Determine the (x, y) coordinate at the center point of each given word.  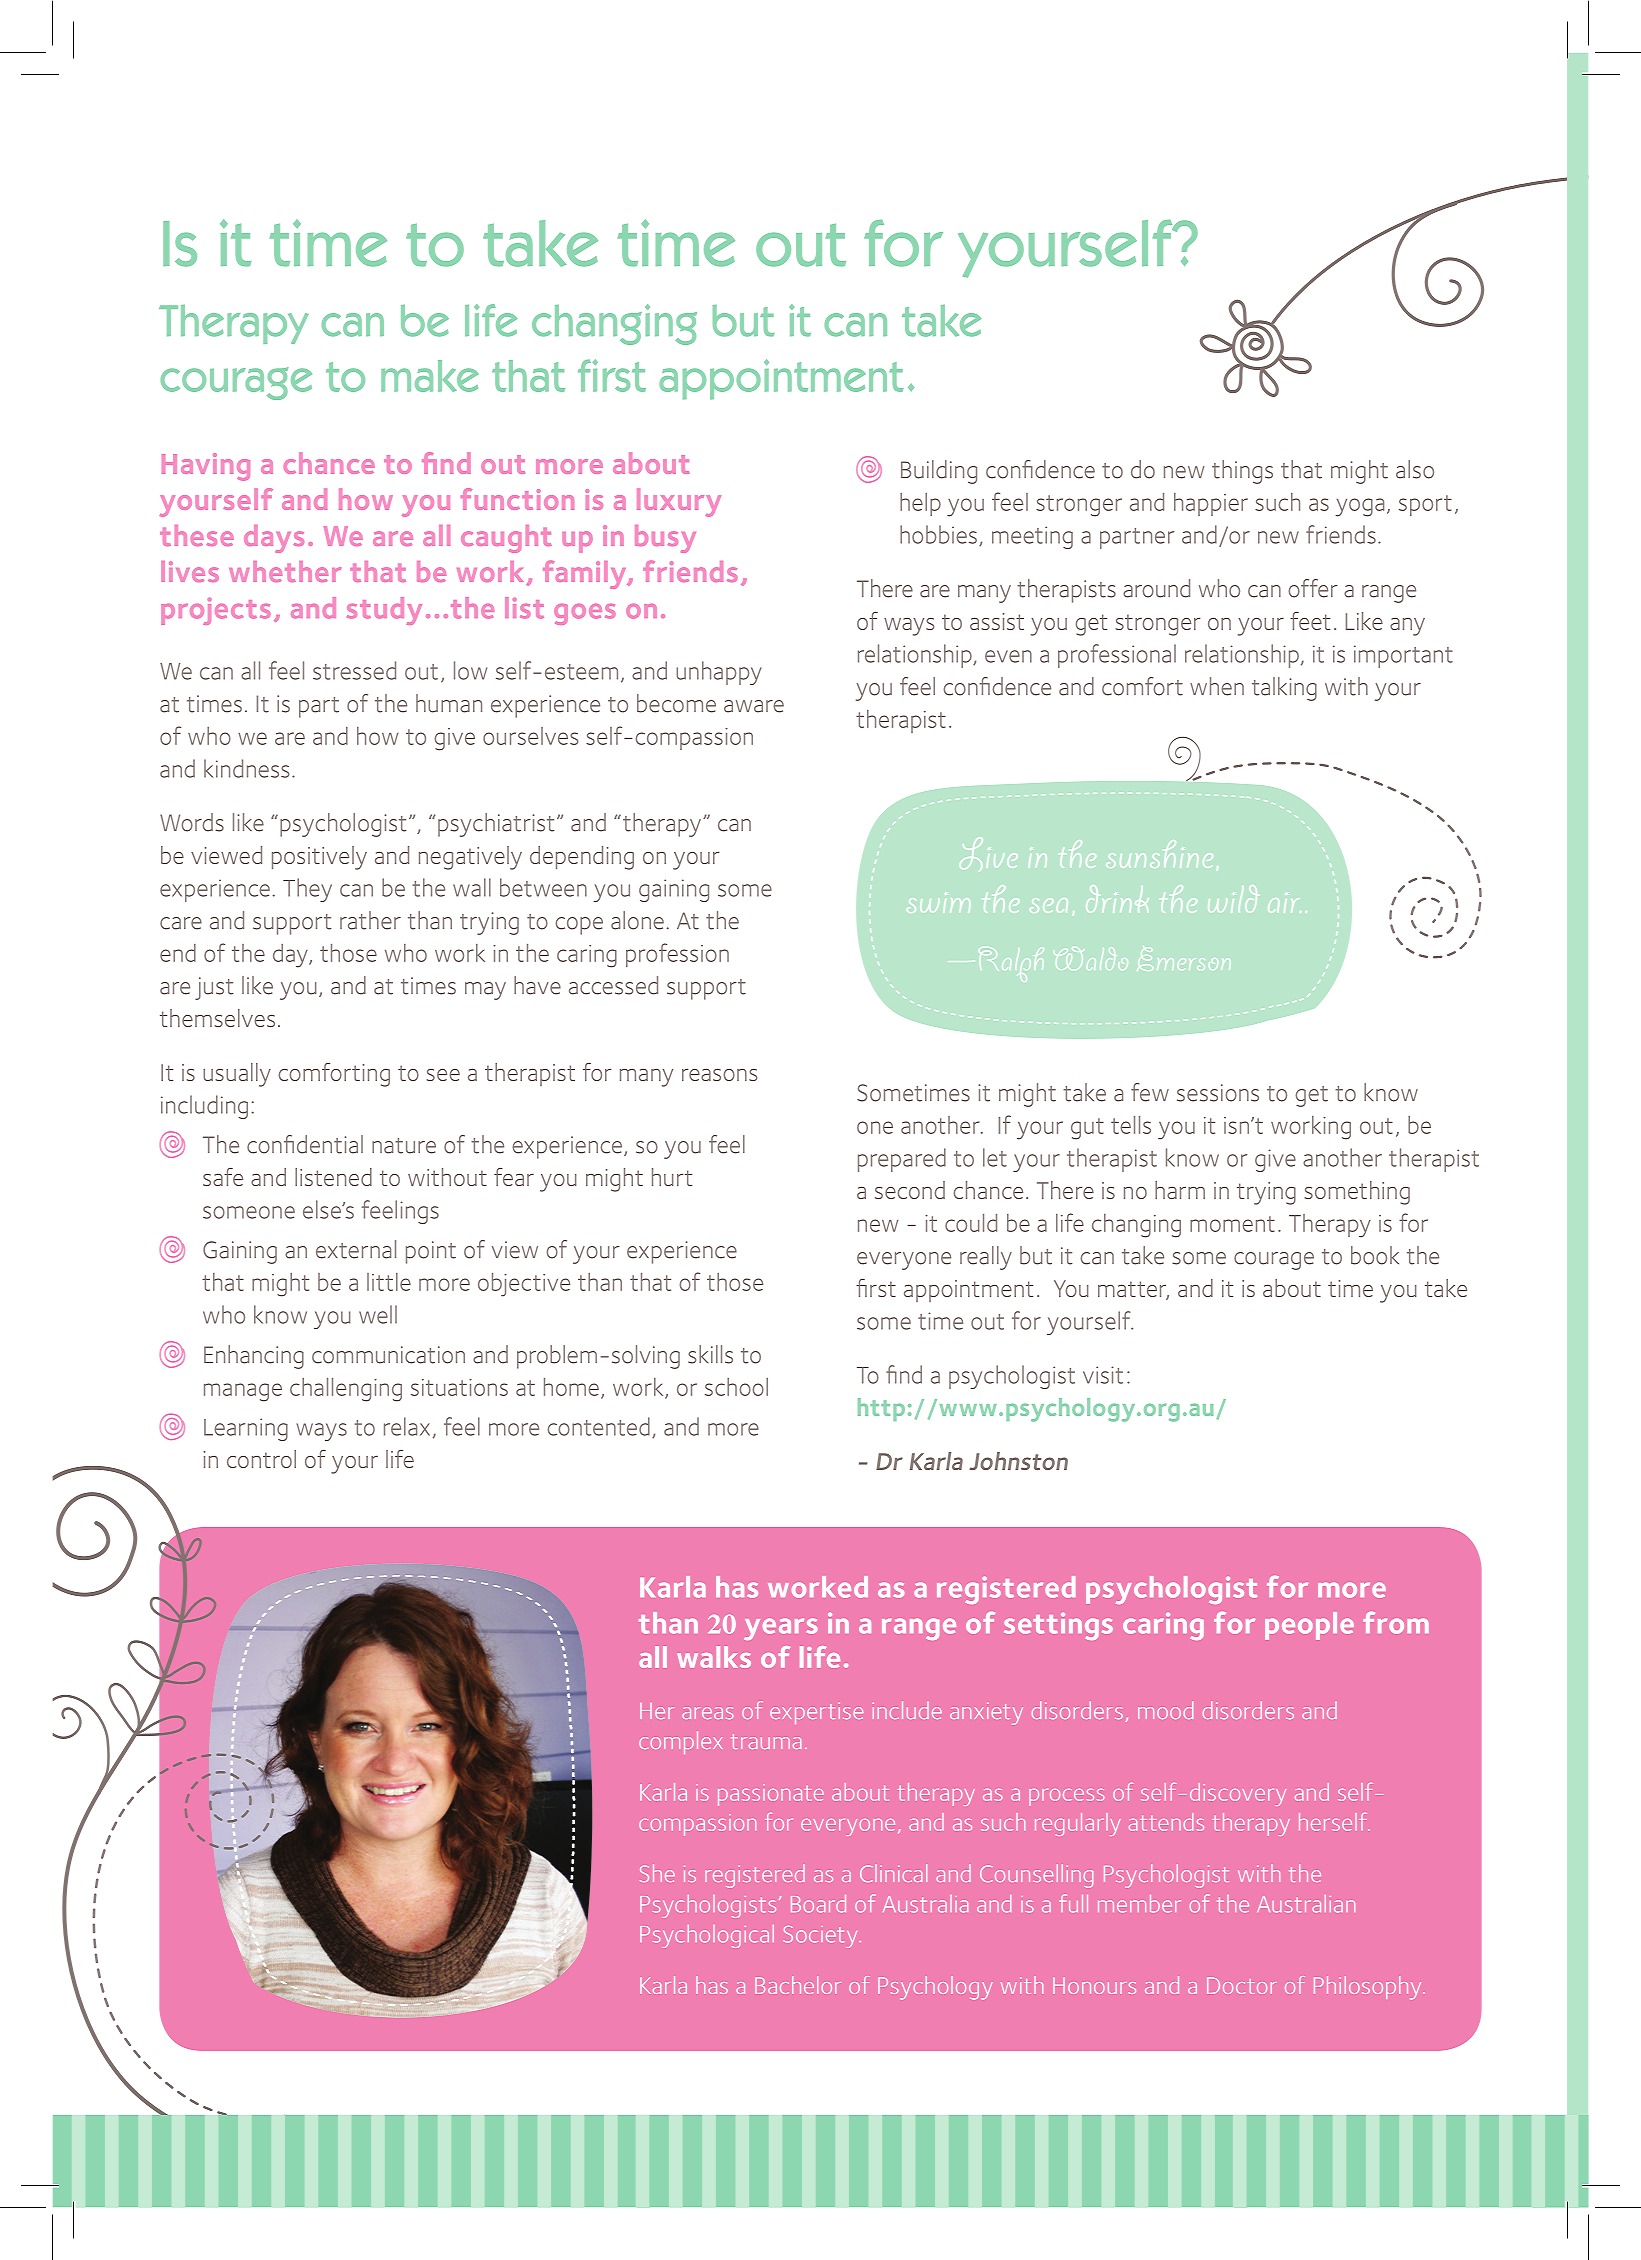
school (736, 1387)
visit (1103, 1375)
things (1242, 472)
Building (939, 472)
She (657, 1873)
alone (637, 920)
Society (822, 1937)
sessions (1218, 1093)
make (429, 376)
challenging (346, 1390)
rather (370, 920)
